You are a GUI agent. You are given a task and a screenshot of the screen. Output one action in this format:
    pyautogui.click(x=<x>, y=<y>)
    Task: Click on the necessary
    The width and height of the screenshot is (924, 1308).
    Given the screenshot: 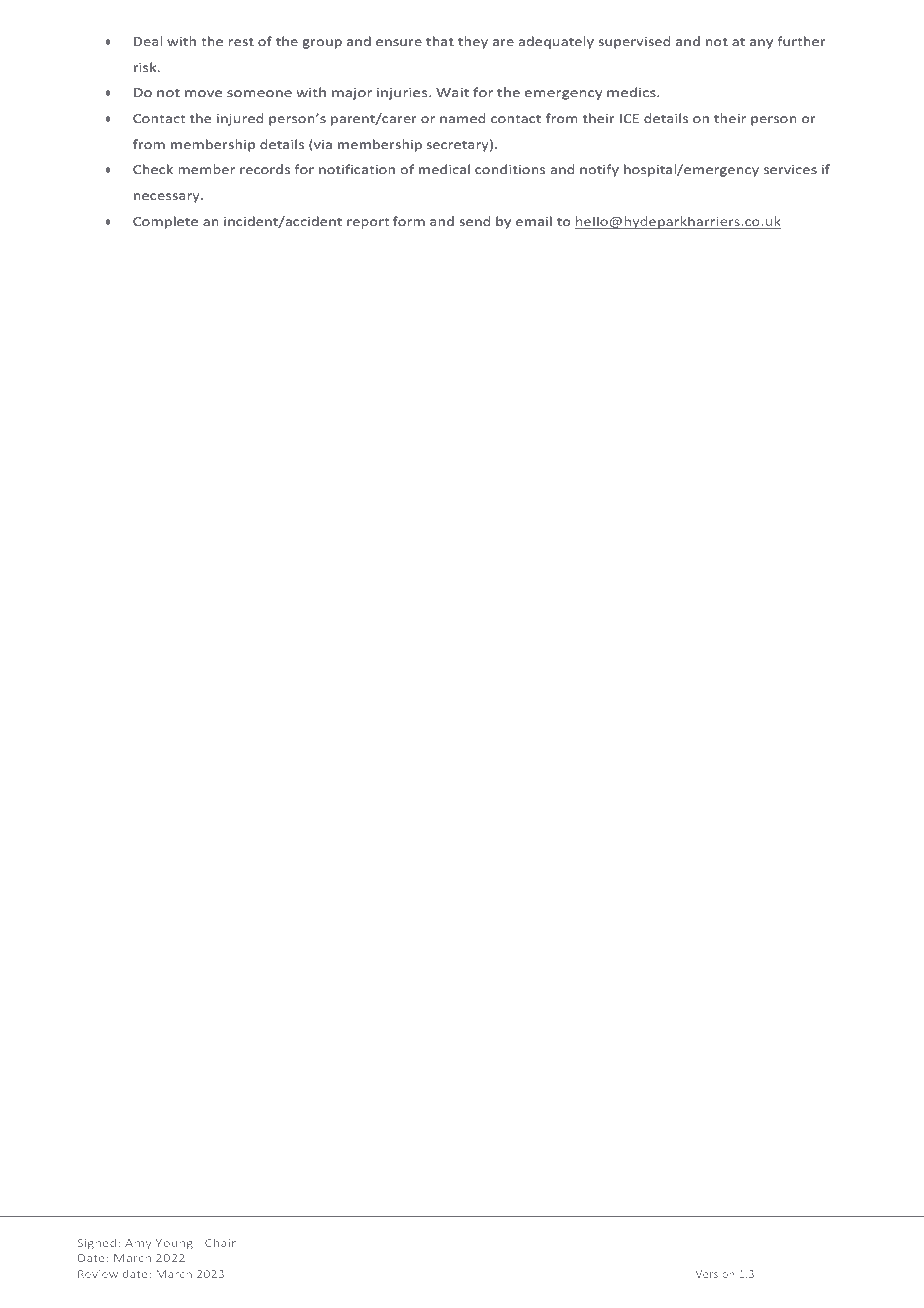 What is the action you would take?
    pyautogui.click(x=168, y=198)
